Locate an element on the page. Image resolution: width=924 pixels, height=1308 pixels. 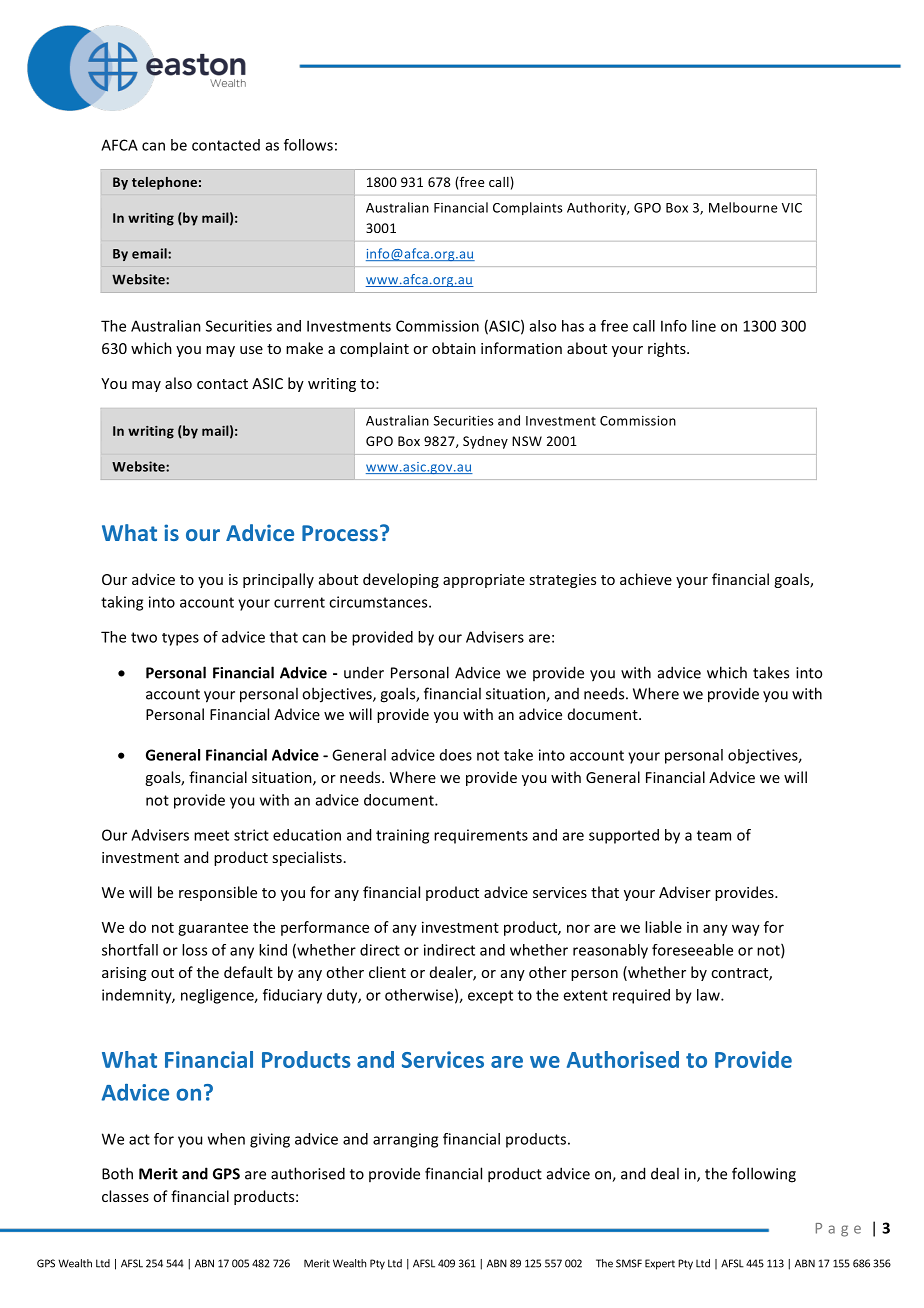
responsible is located at coordinates (218, 893).
